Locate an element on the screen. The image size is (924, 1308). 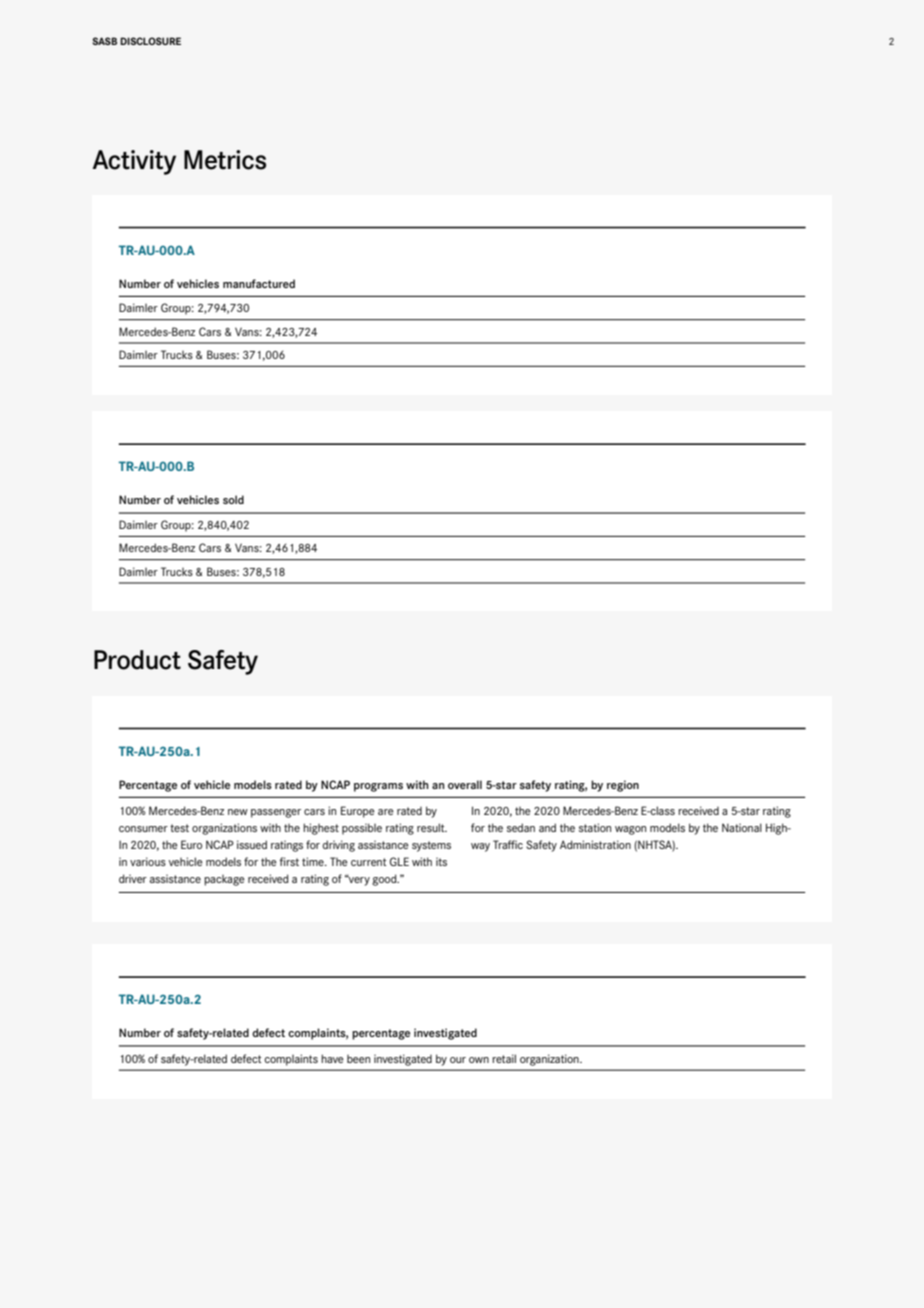
Product is located at coordinates (137, 660).
